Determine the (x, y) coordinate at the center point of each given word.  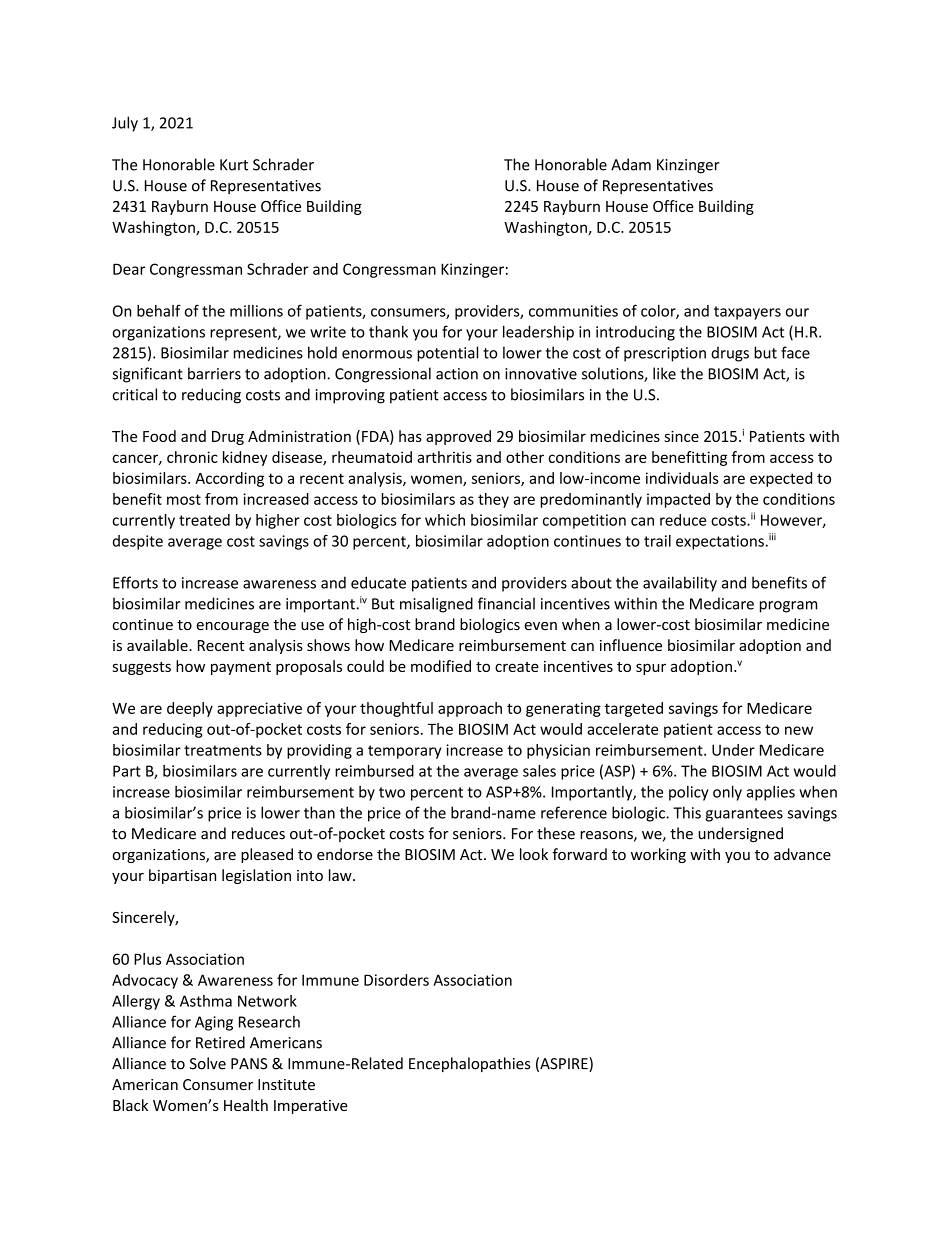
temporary (404, 752)
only (727, 793)
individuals (682, 478)
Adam (631, 164)
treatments (223, 750)
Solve (208, 1063)
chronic (192, 457)
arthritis (444, 457)
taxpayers (747, 313)
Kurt (234, 165)
